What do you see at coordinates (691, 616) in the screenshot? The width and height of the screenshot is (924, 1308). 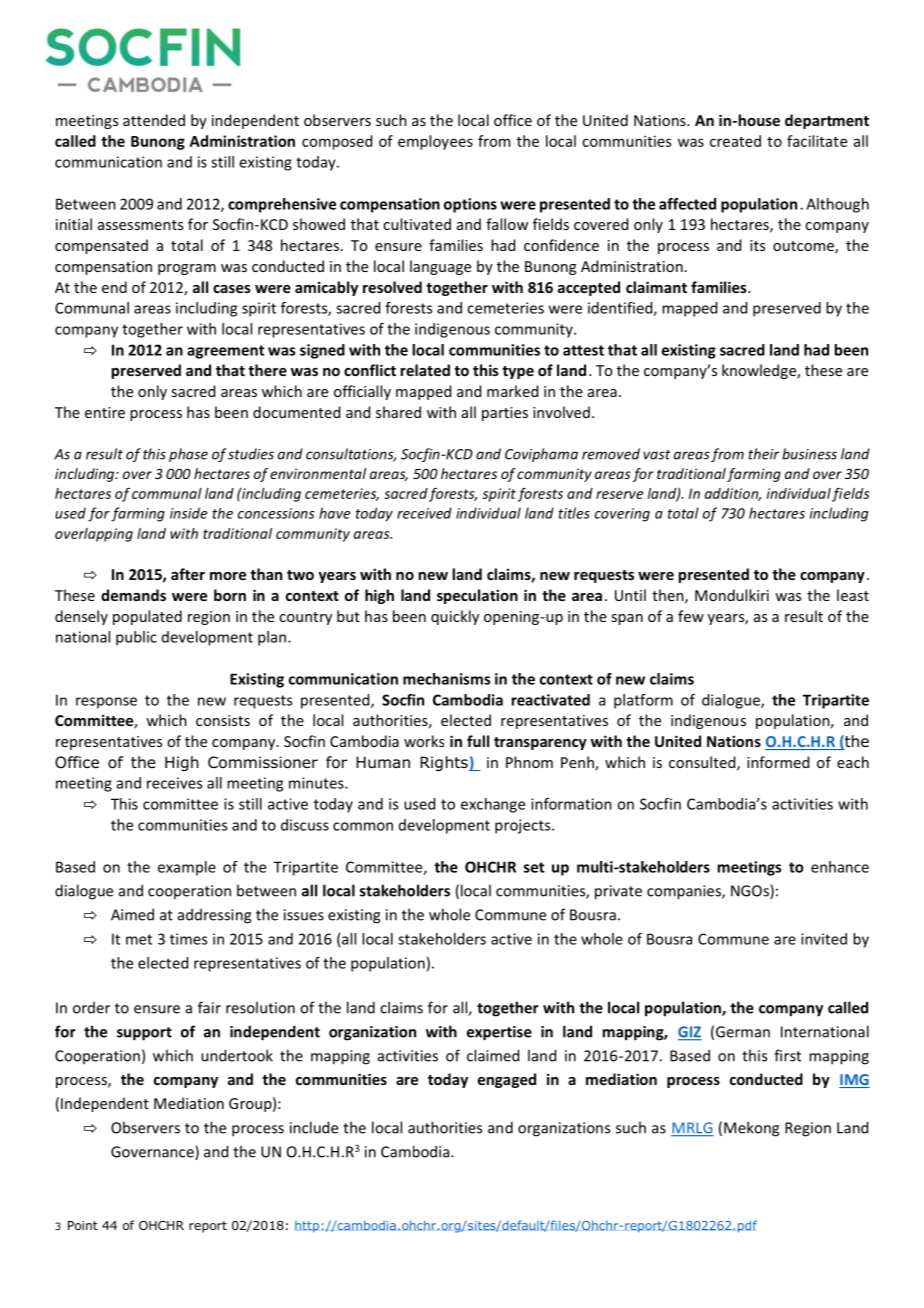 I see `few` at bounding box center [691, 616].
